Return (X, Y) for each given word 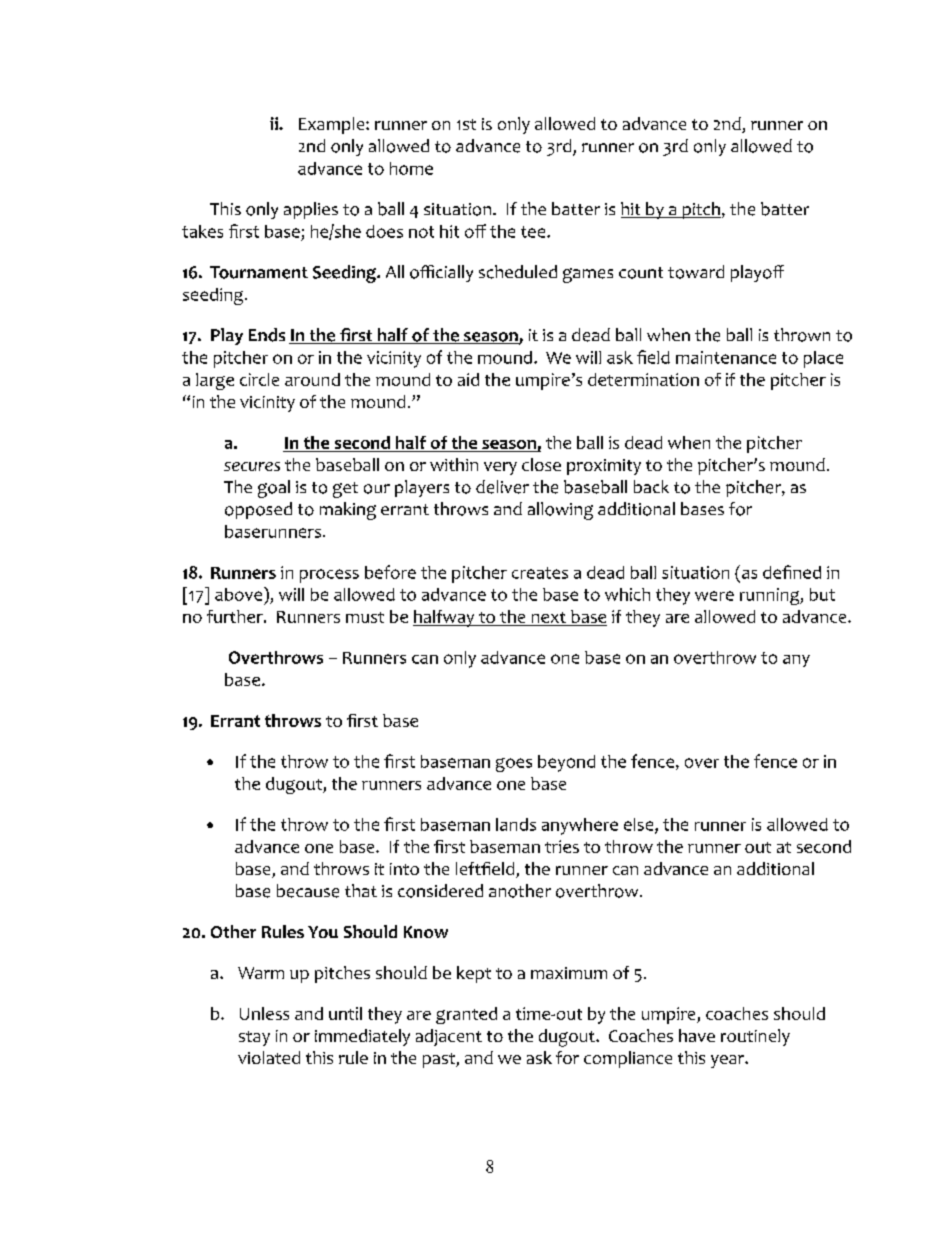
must (365, 617)
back (651, 486)
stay (254, 1038)
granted (466, 1015)
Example (333, 125)
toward (696, 272)
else (638, 824)
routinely (755, 1037)
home (411, 168)
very (500, 468)
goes (514, 765)
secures (252, 466)
